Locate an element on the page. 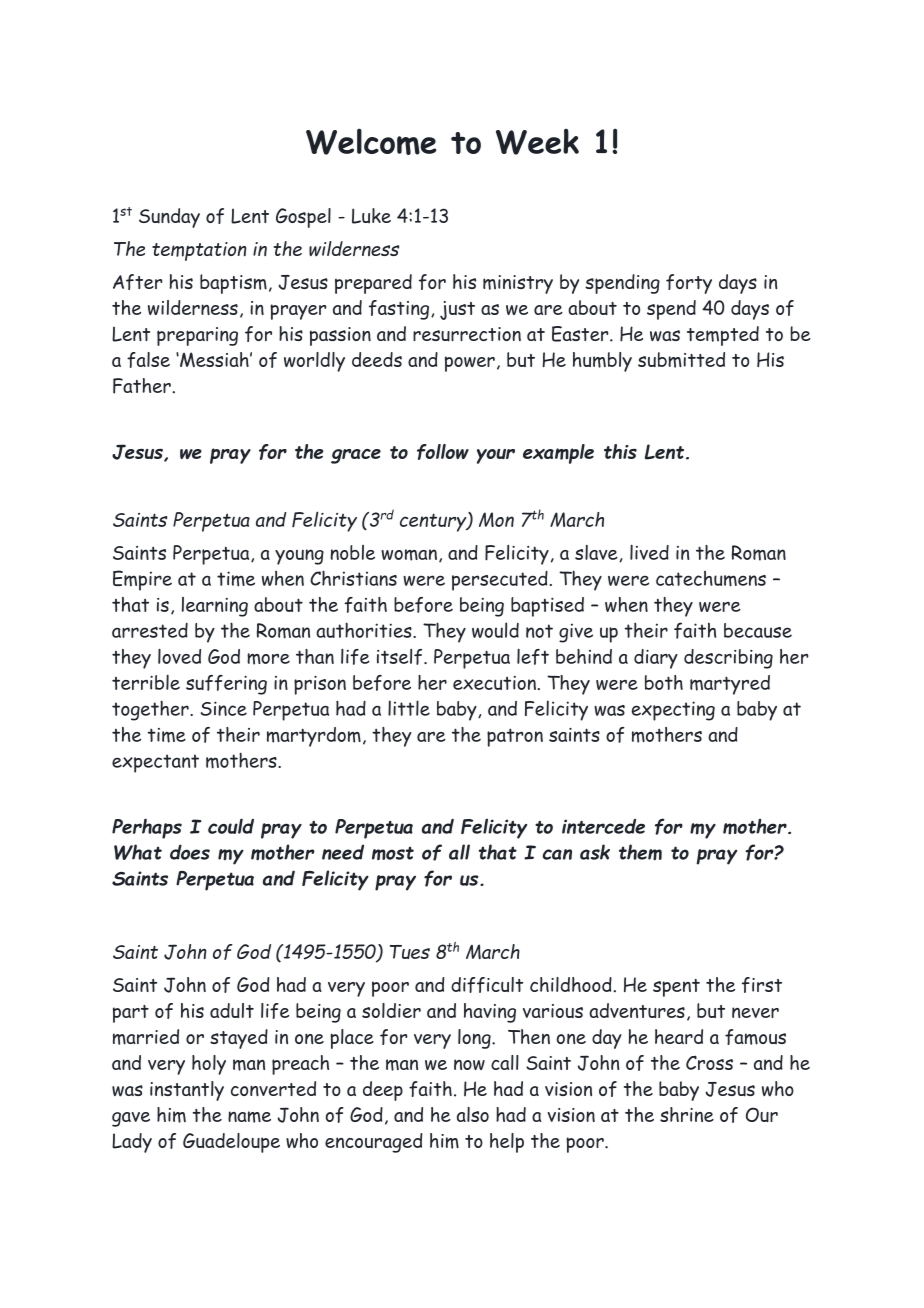  young is located at coordinates (299, 557).
